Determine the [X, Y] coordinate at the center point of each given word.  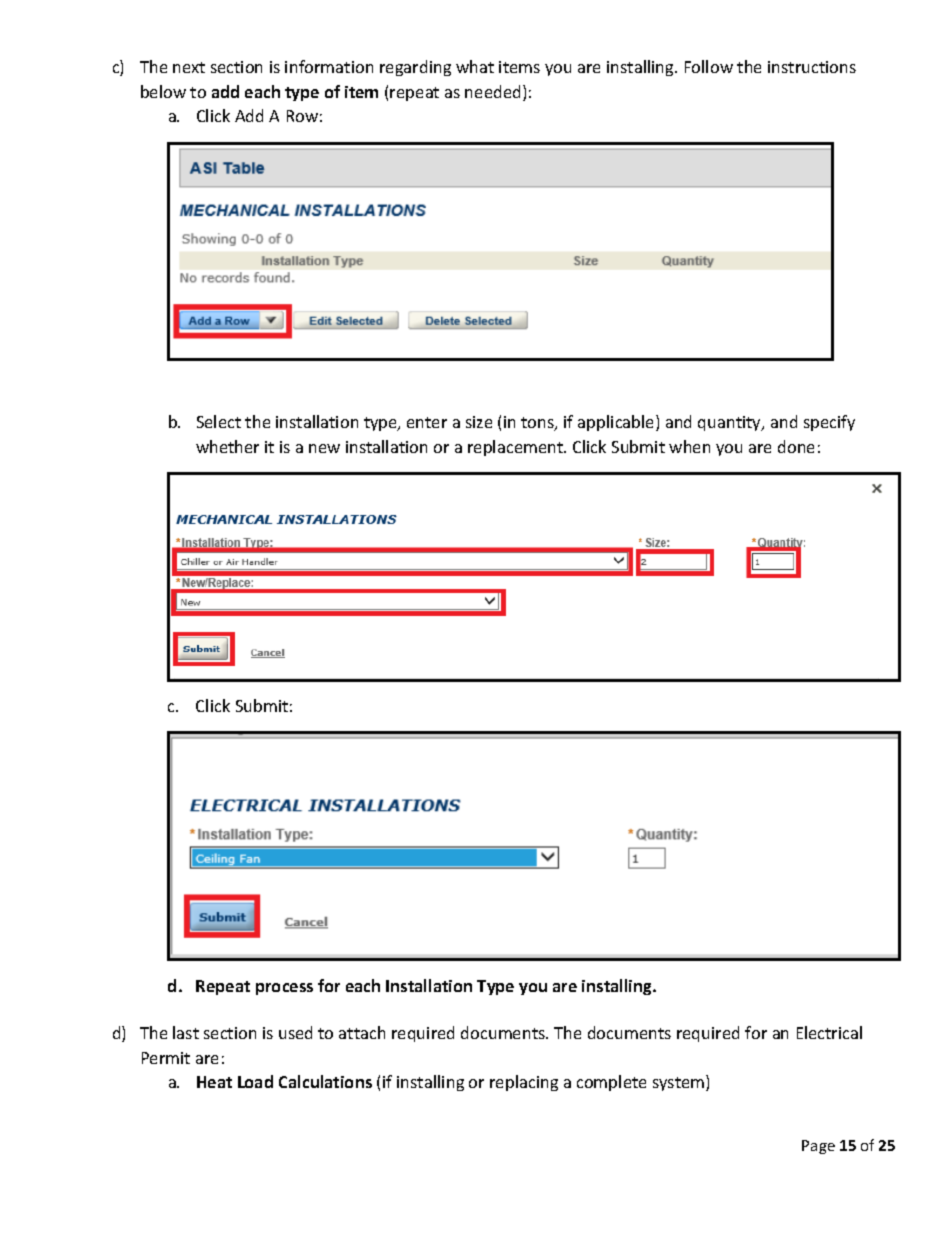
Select [219, 421]
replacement [517, 448]
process [284, 989]
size [479, 422]
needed [492, 91]
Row [302, 116]
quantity [730, 423]
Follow [709, 66]
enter [427, 422]
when [689, 446]
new [324, 448]
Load [255, 1081]
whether [227, 446]
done [796, 446]
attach [362, 1032]
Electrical [829, 1032]
